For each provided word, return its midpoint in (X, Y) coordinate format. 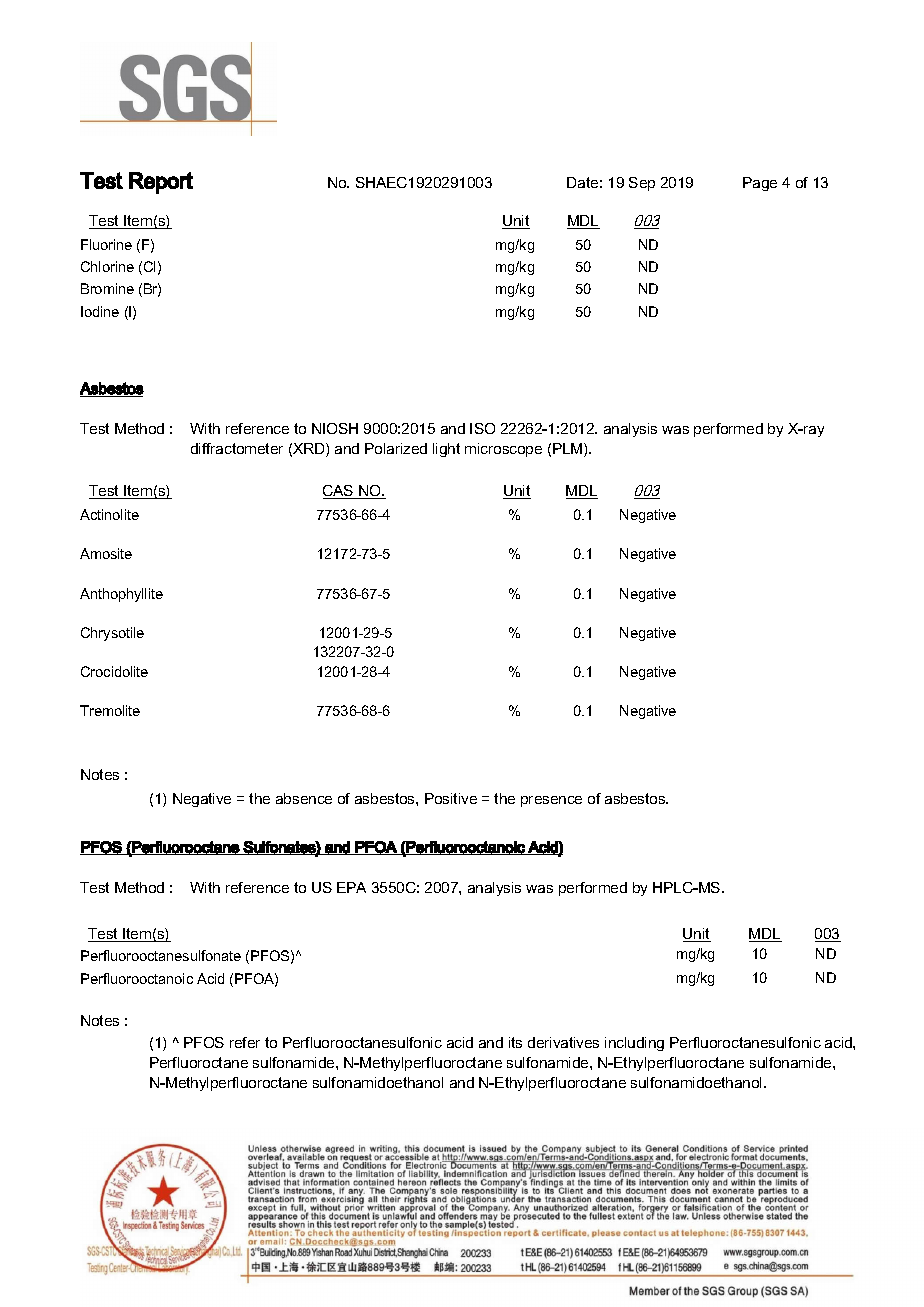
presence (551, 801)
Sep (642, 184)
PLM (569, 450)
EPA (351, 887)
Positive (451, 798)
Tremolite (110, 710)
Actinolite (109, 514)
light (446, 450)
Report (161, 183)
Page (760, 184)
